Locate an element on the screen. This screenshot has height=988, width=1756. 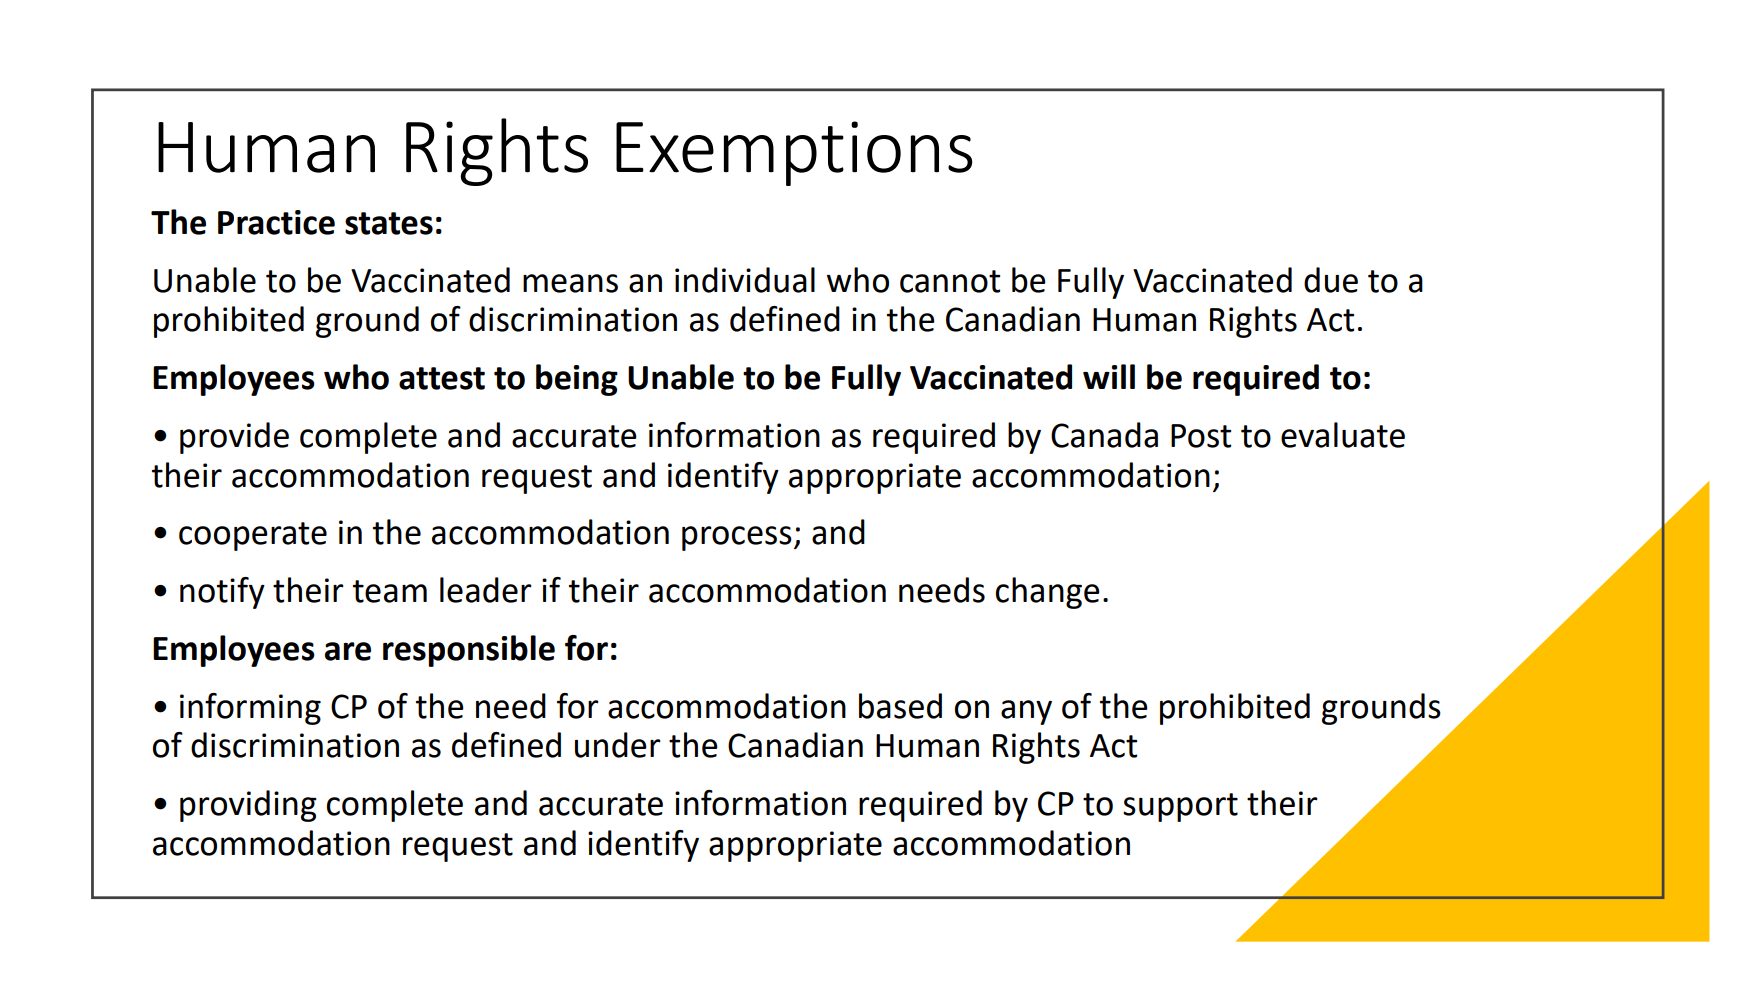
Post is located at coordinates (1201, 436).
